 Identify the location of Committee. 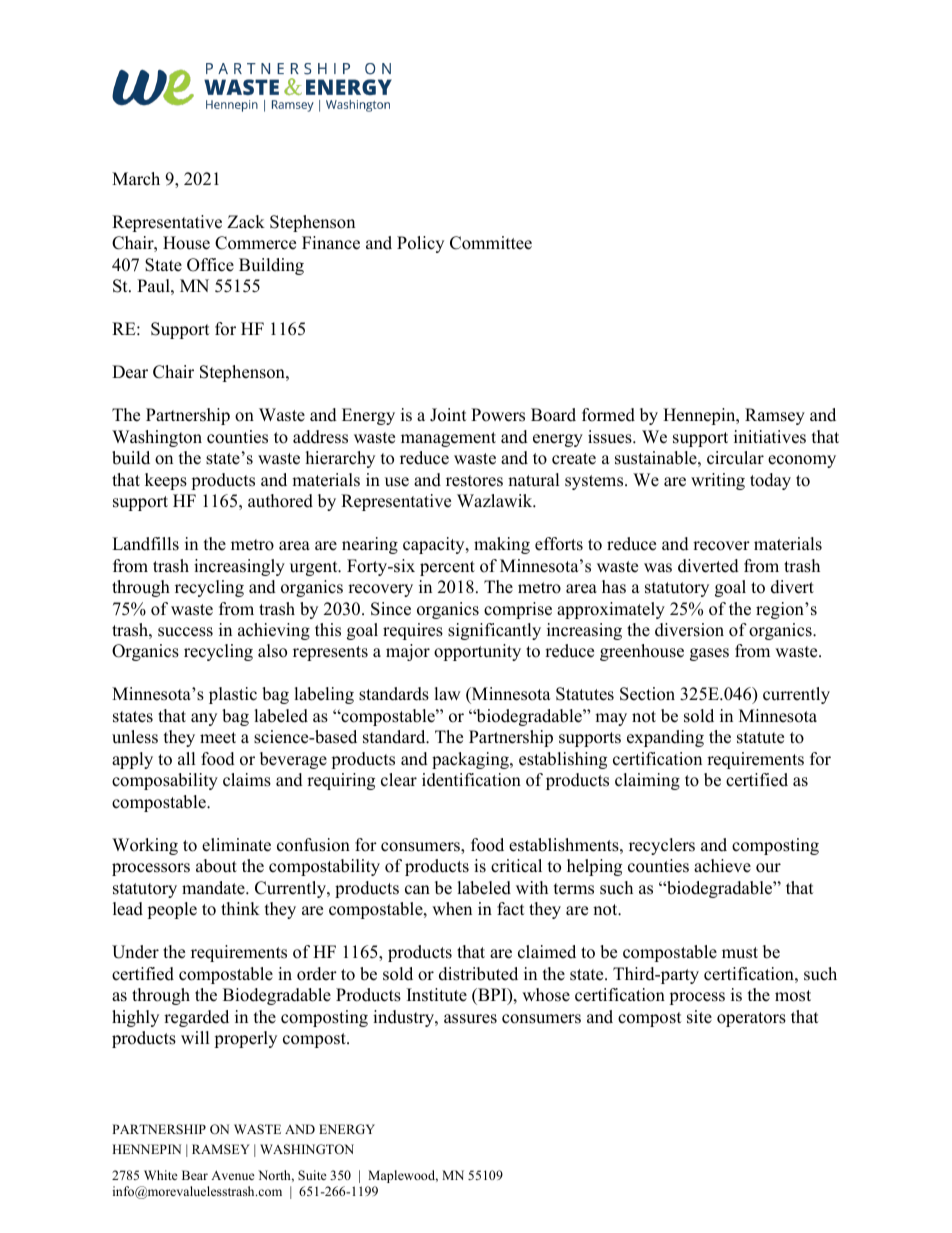
(491, 243).
